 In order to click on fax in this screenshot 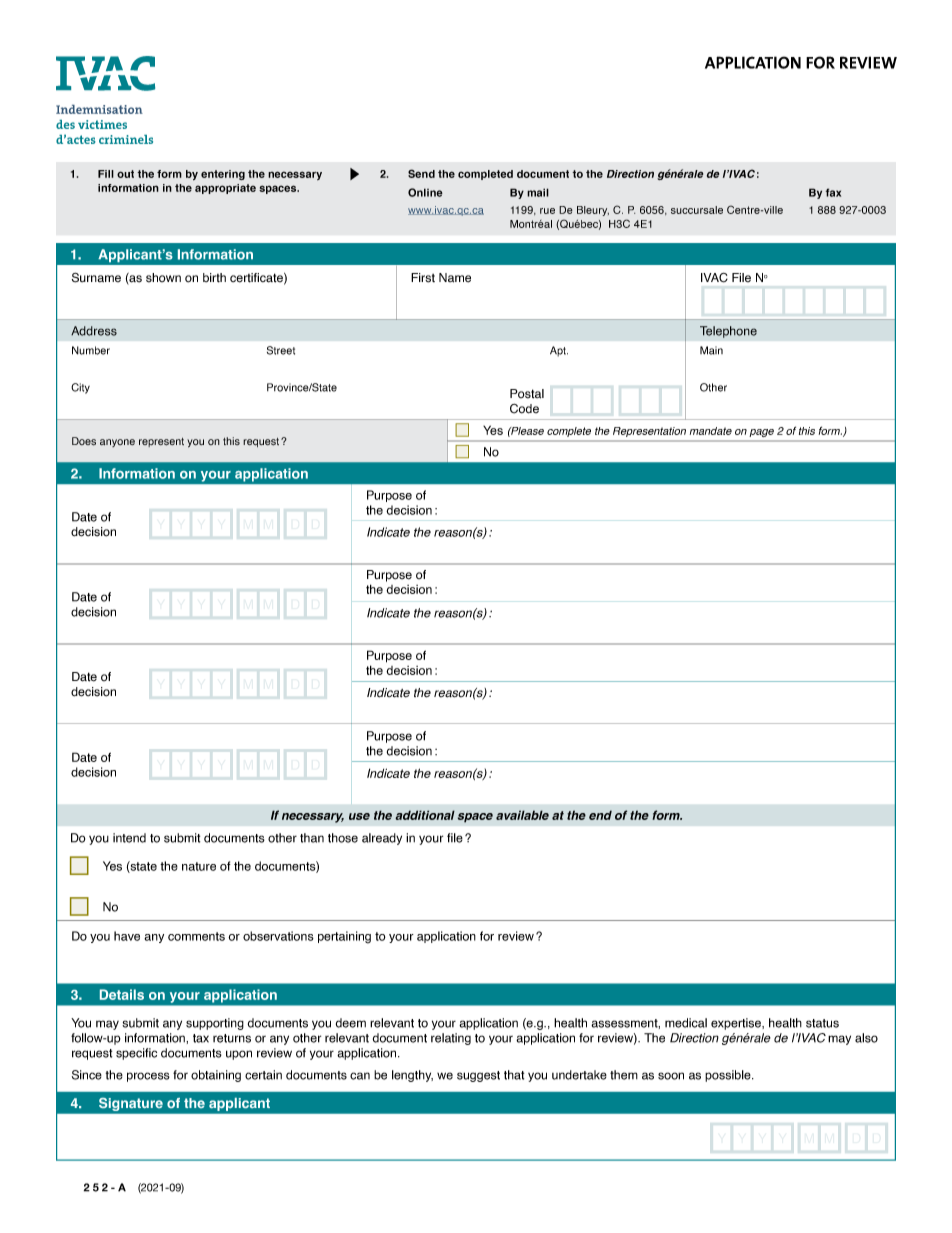, I will do `click(833, 192)`.
